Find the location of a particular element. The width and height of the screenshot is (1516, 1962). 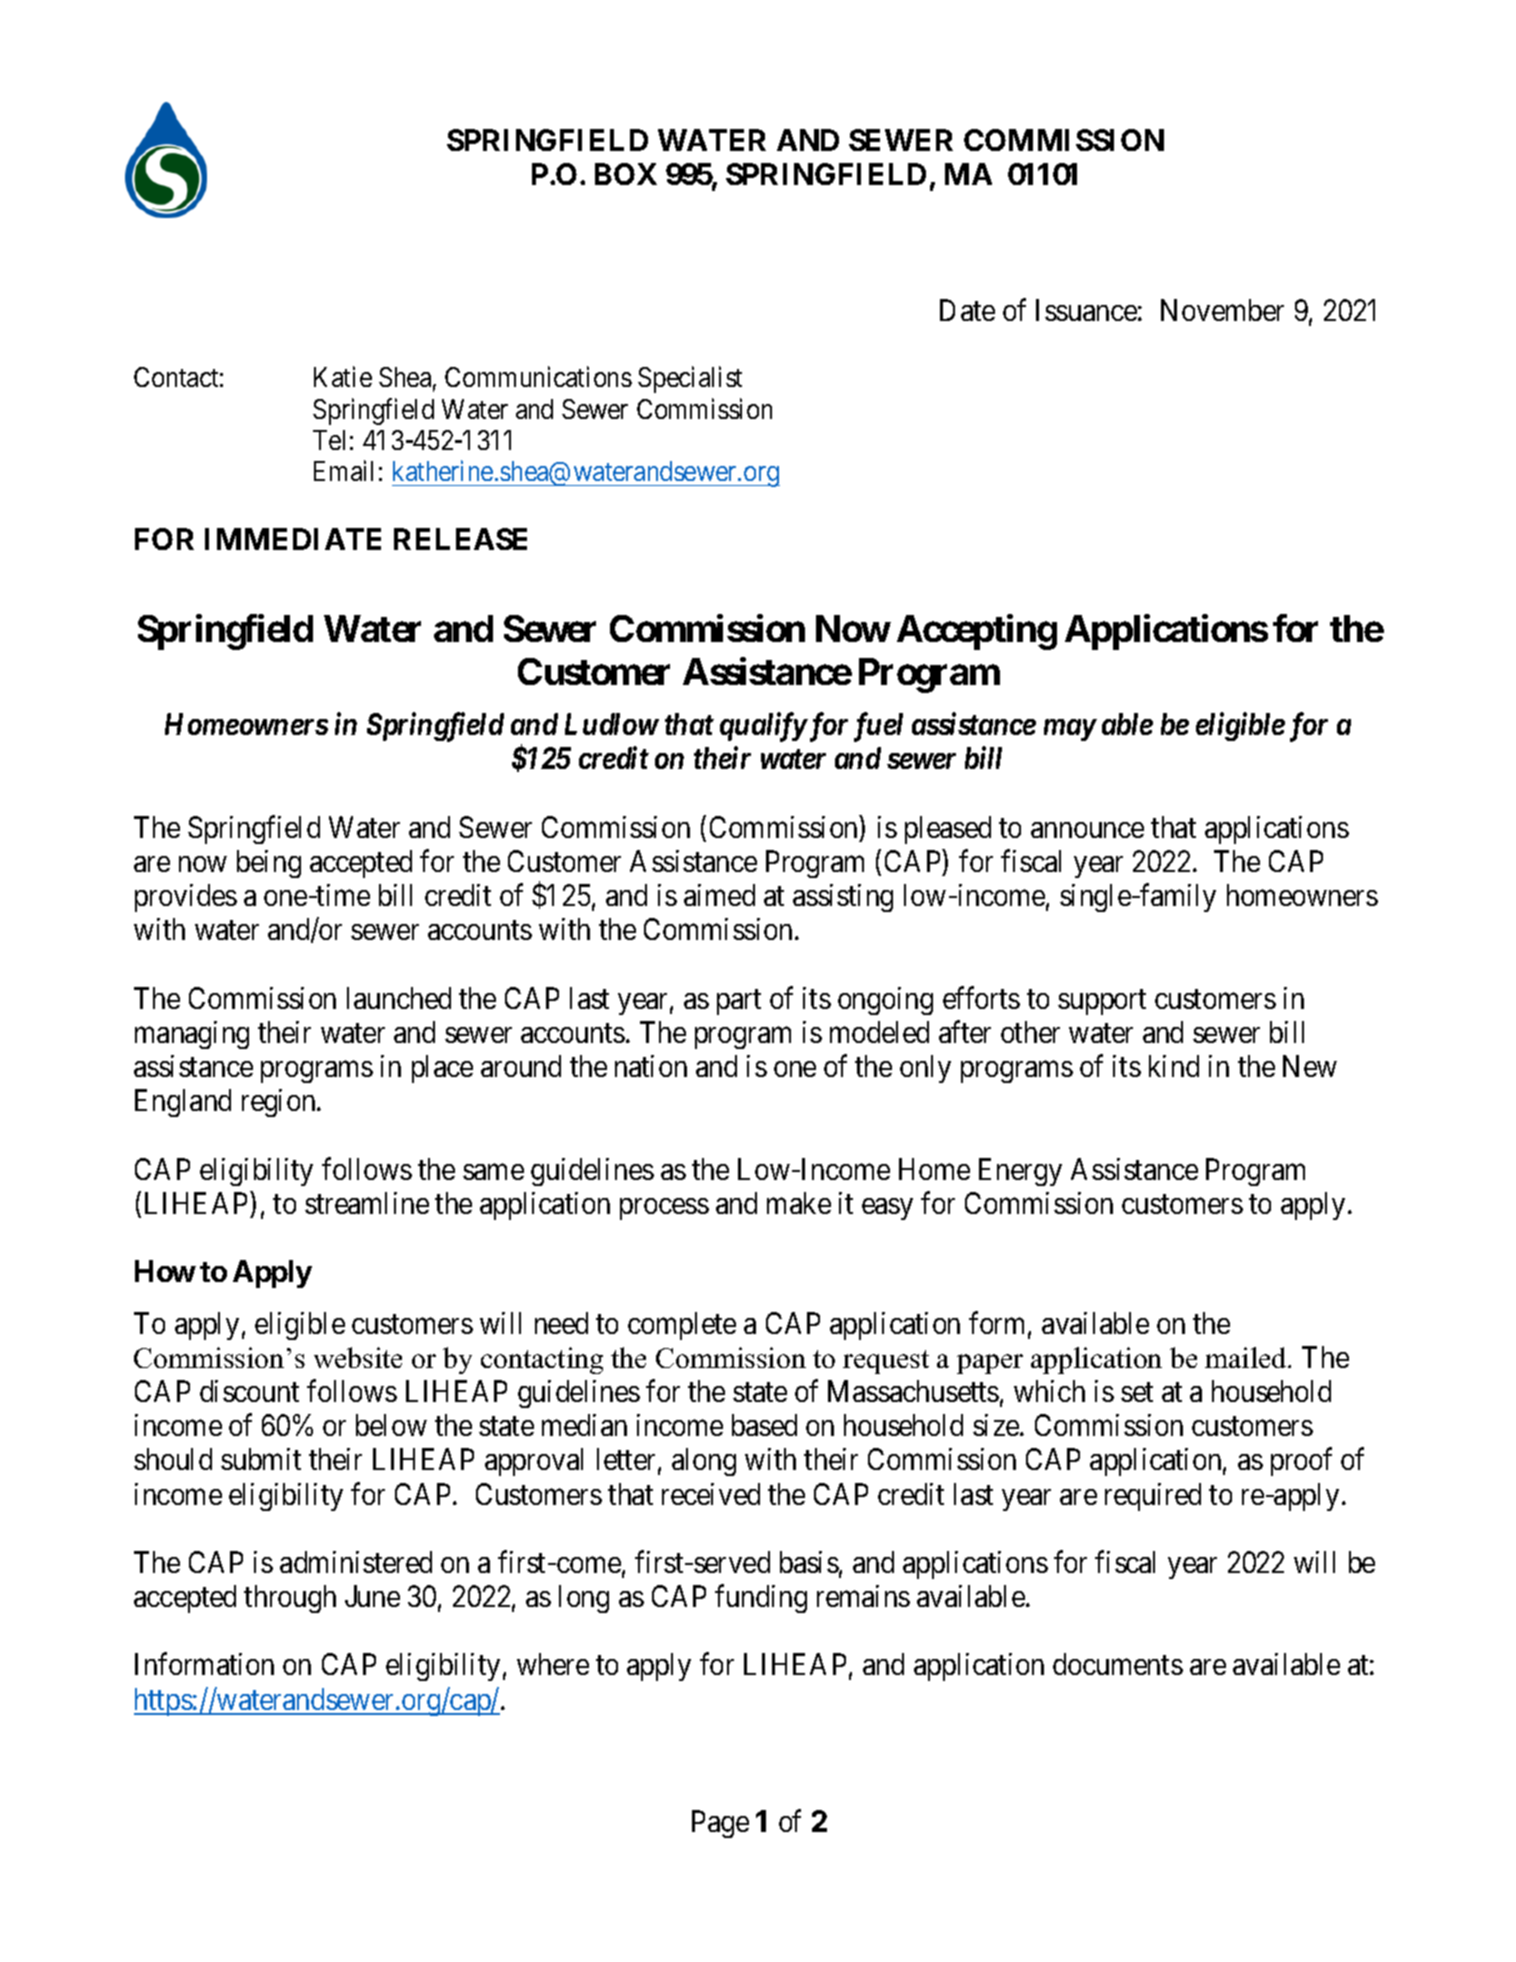

Katie is located at coordinates (343, 377).
